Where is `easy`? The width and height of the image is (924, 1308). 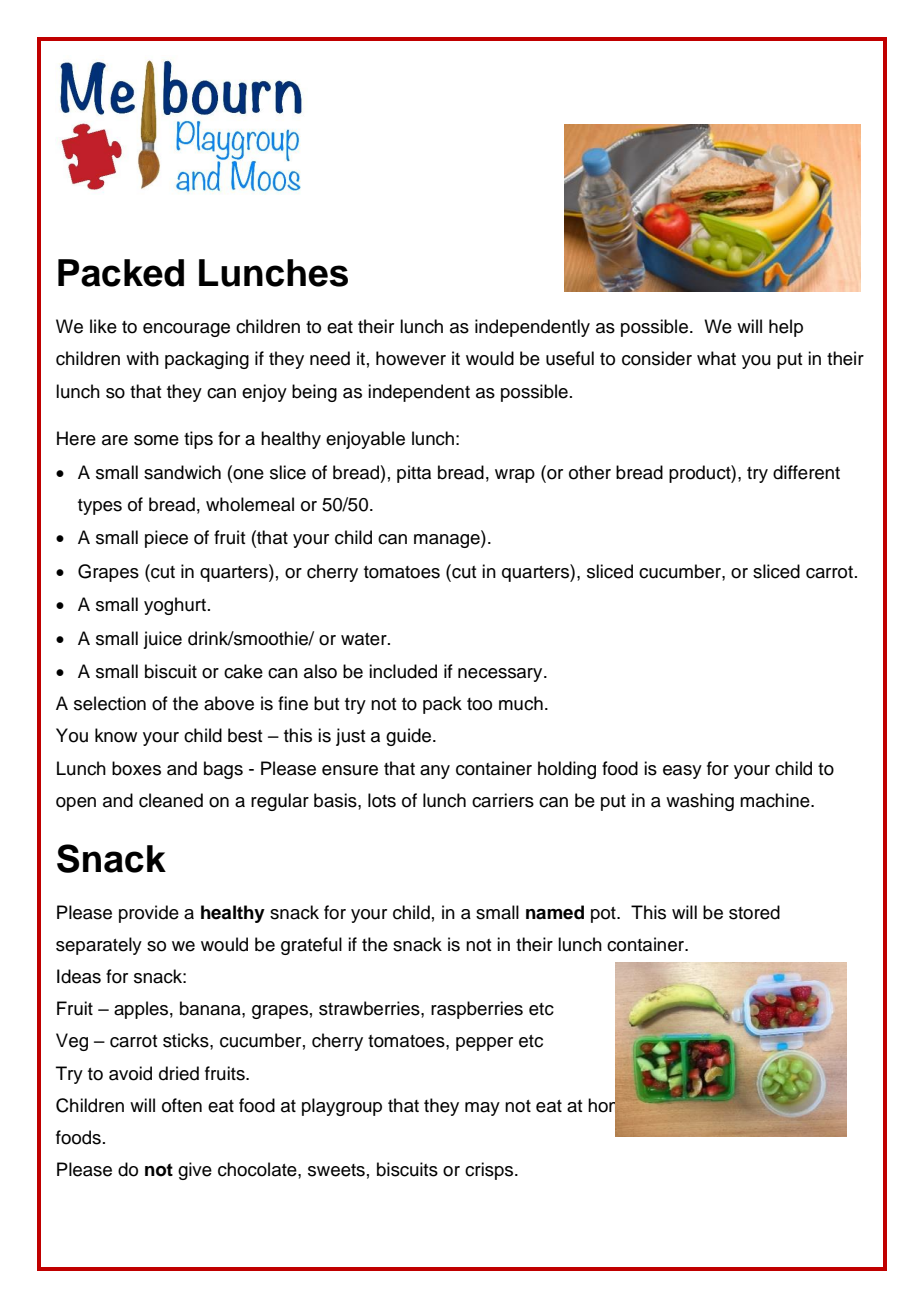
easy is located at coordinates (682, 772).
